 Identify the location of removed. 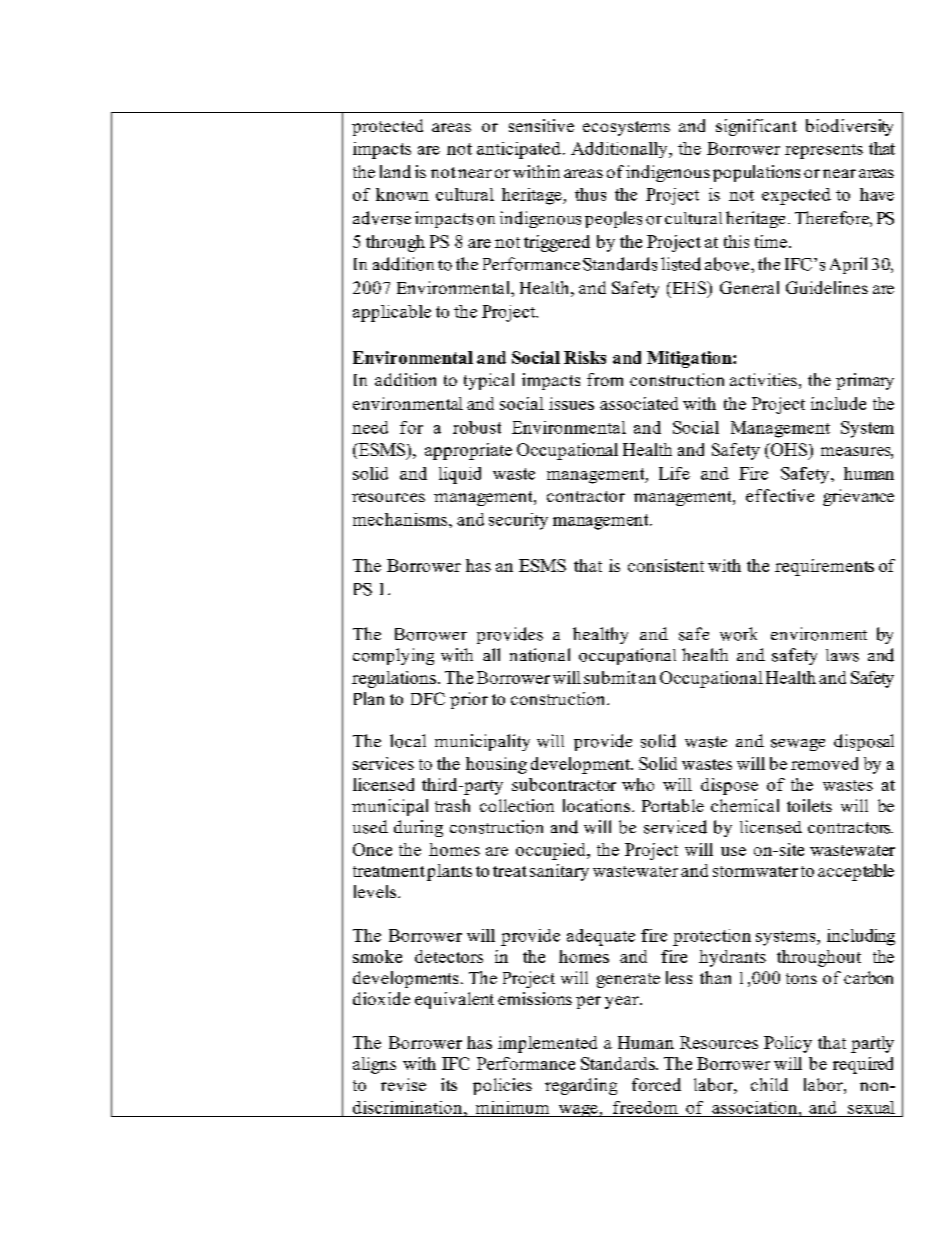
(824, 763).
